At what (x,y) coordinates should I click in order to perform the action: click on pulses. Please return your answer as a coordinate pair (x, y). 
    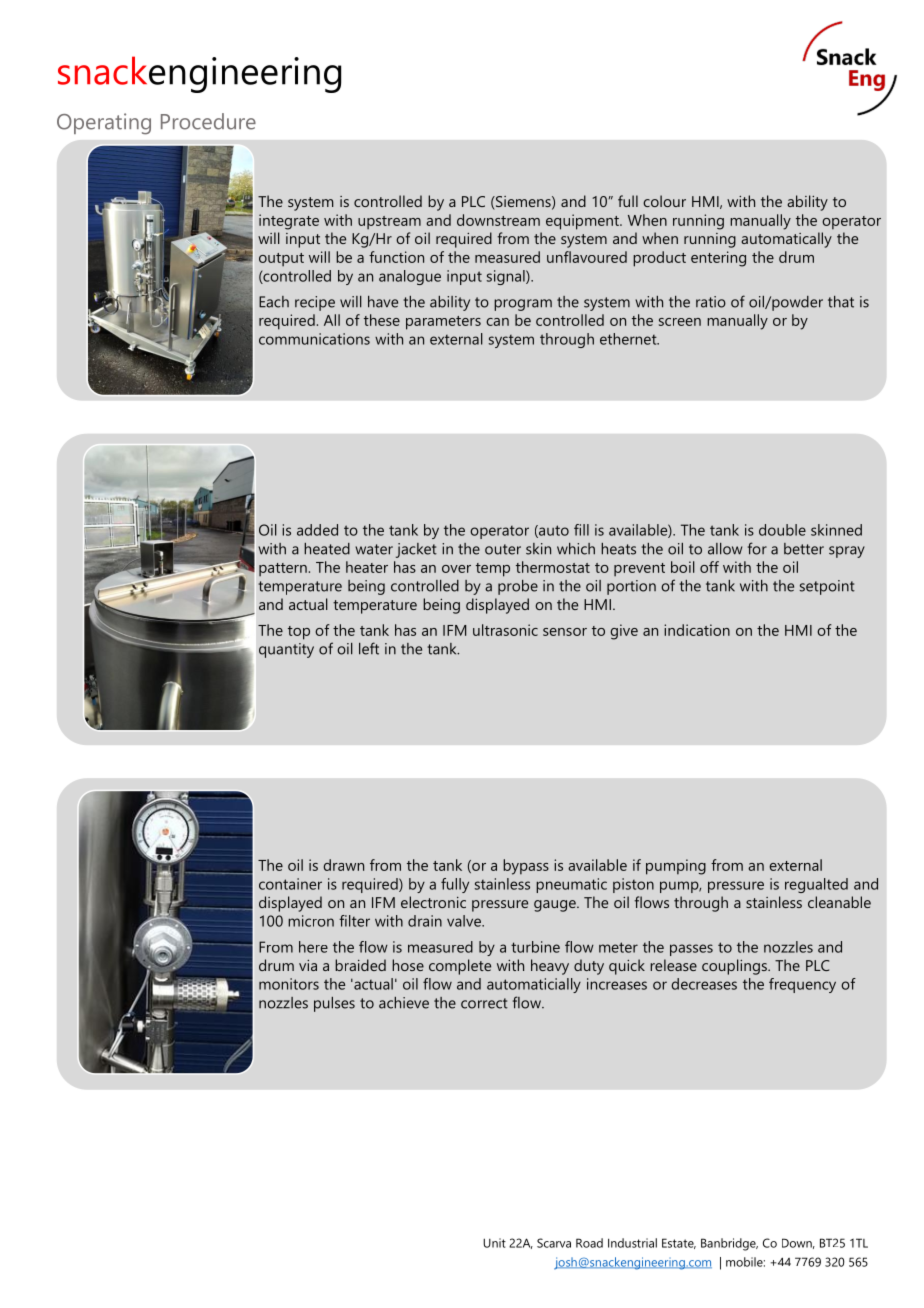
    Looking at the image, I should click on (334, 1004).
